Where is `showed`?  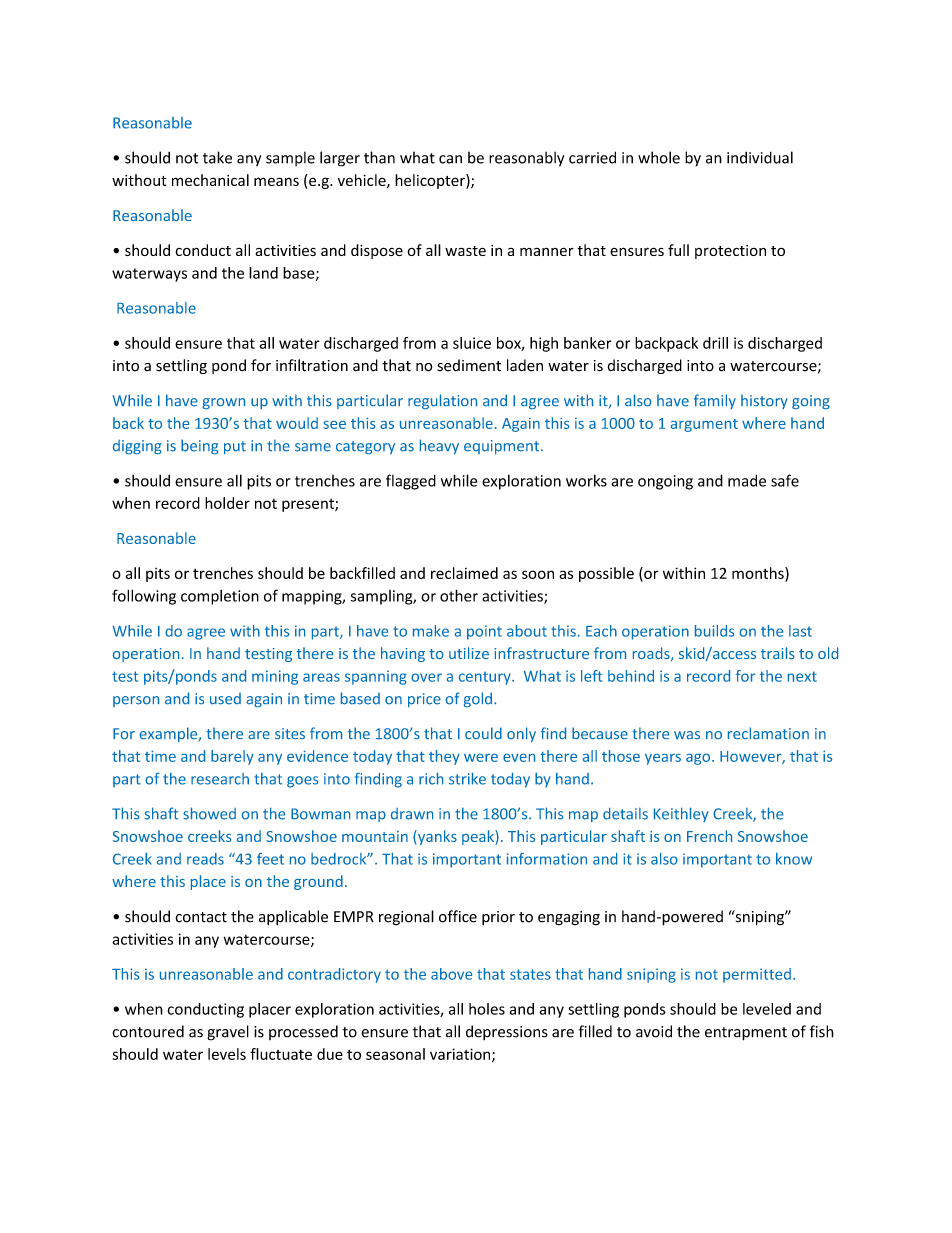
showed is located at coordinates (209, 813).
